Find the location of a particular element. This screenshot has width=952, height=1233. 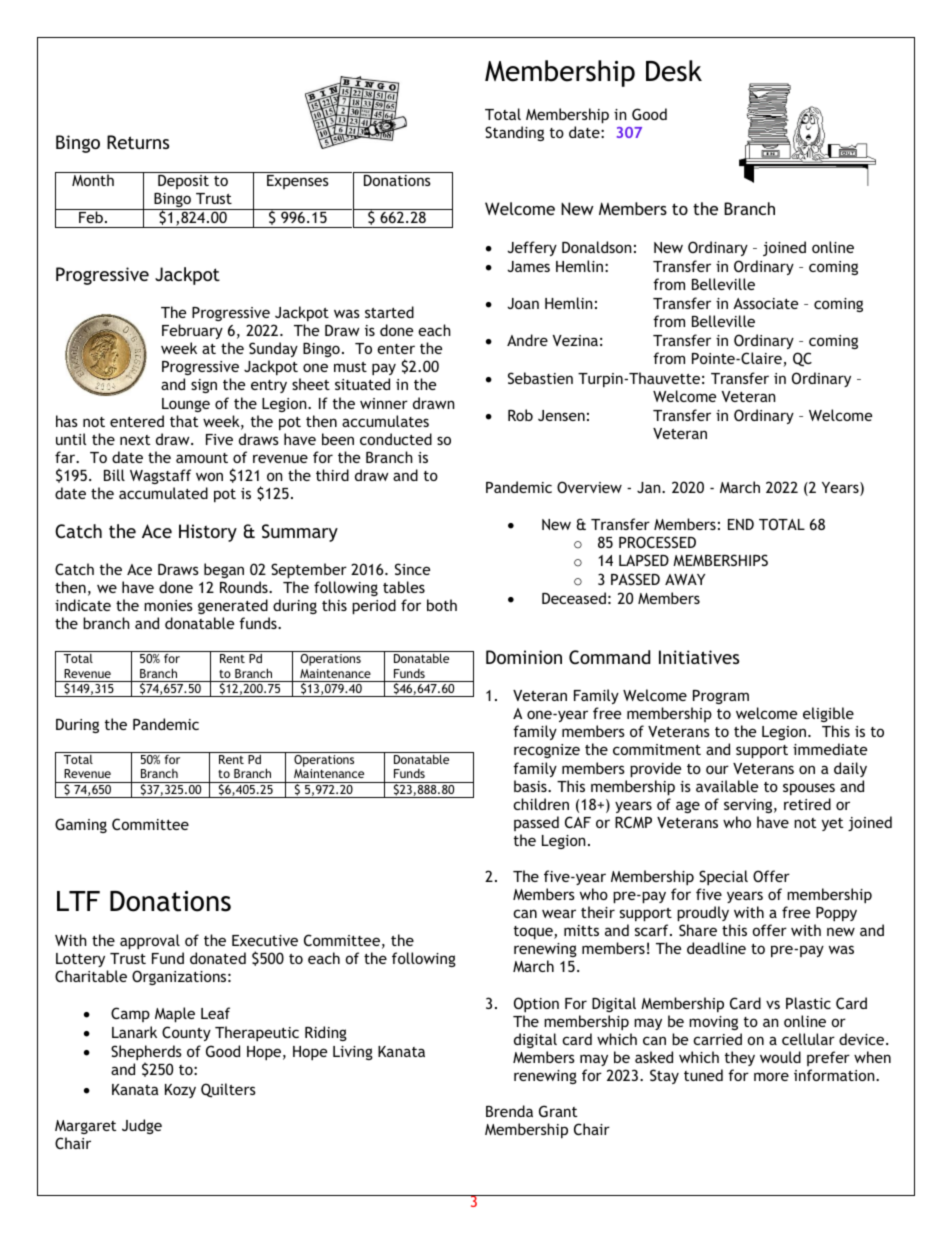

AWAY is located at coordinates (685, 579).
